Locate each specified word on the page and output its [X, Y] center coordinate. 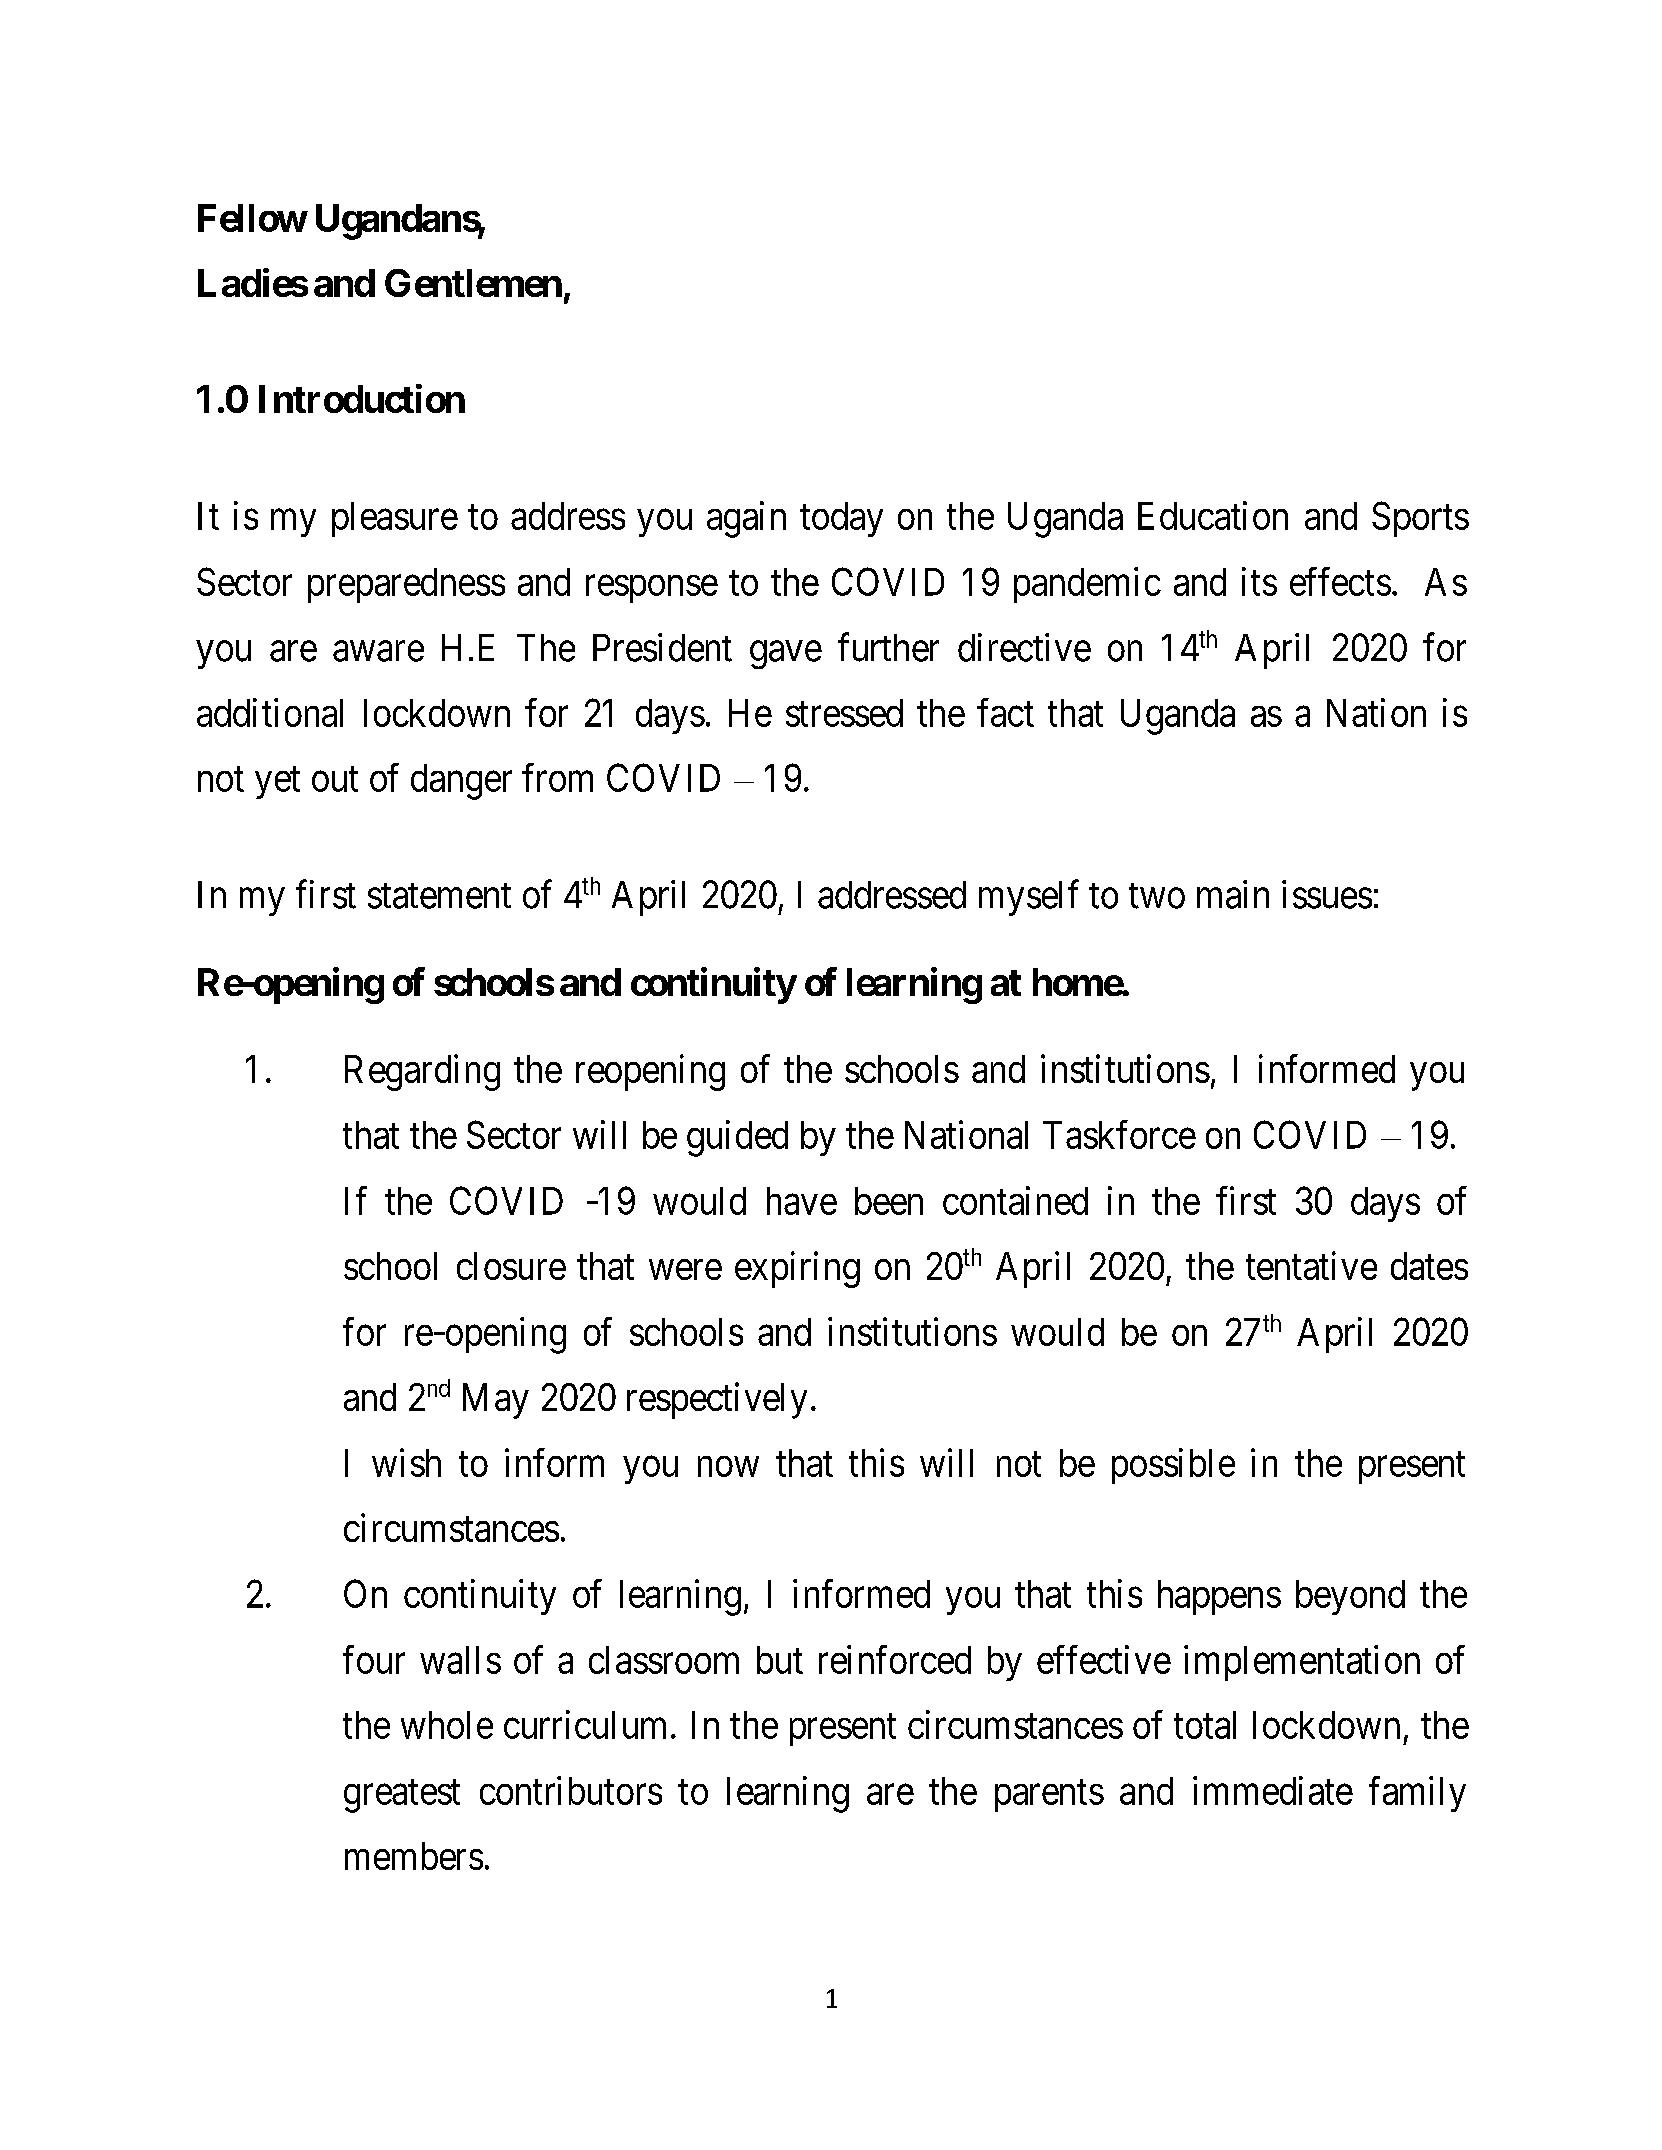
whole [447, 1725]
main [1233, 894]
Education [1213, 515]
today [841, 519]
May [496, 1401]
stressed [844, 713]
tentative [1311, 1265]
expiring [797, 1269]
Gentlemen [473, 283]
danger [461, 782]
